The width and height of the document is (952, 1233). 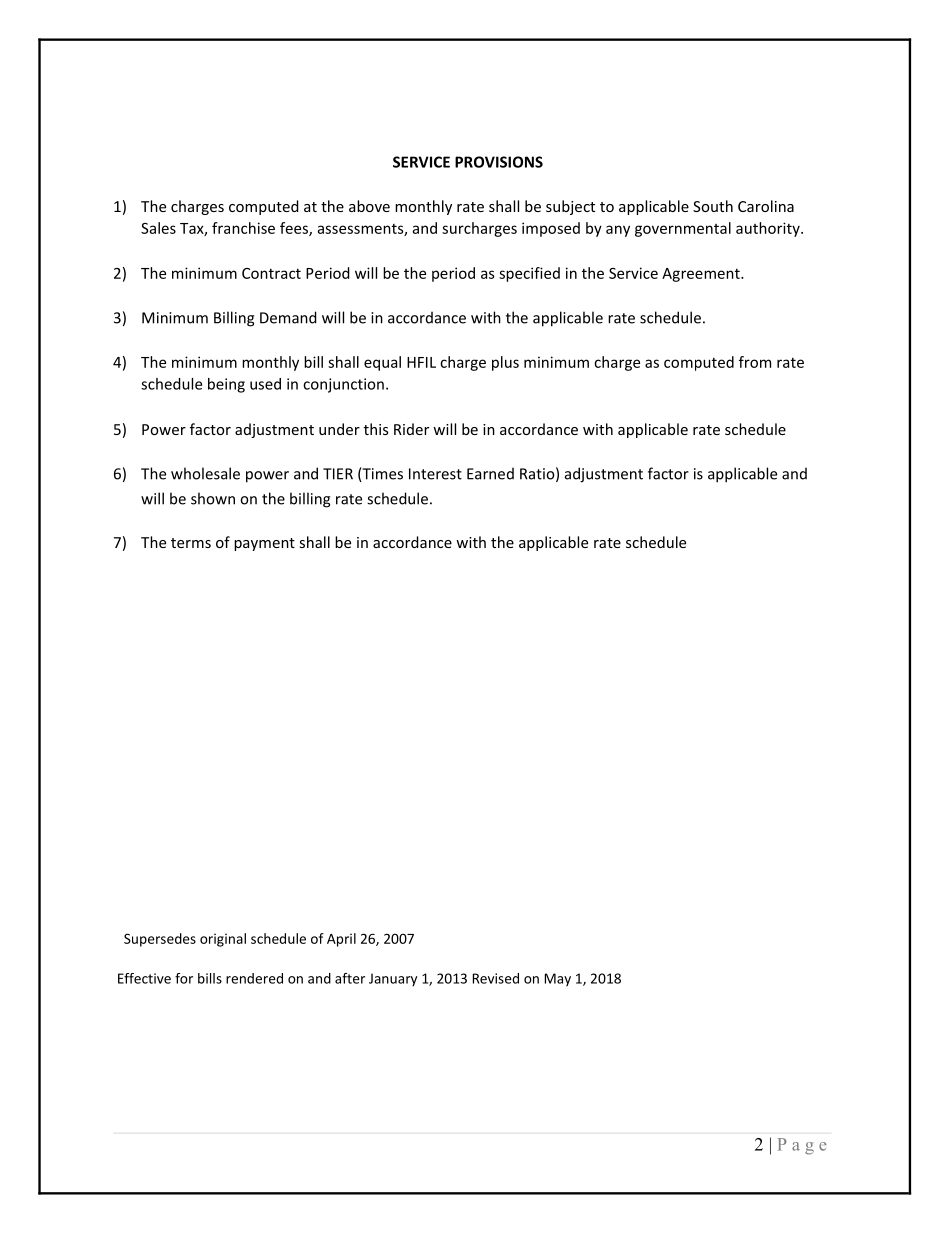 What do you see at coordinates (191, 543) in the document?
I see `terms` at bounding box center [191, 543].
